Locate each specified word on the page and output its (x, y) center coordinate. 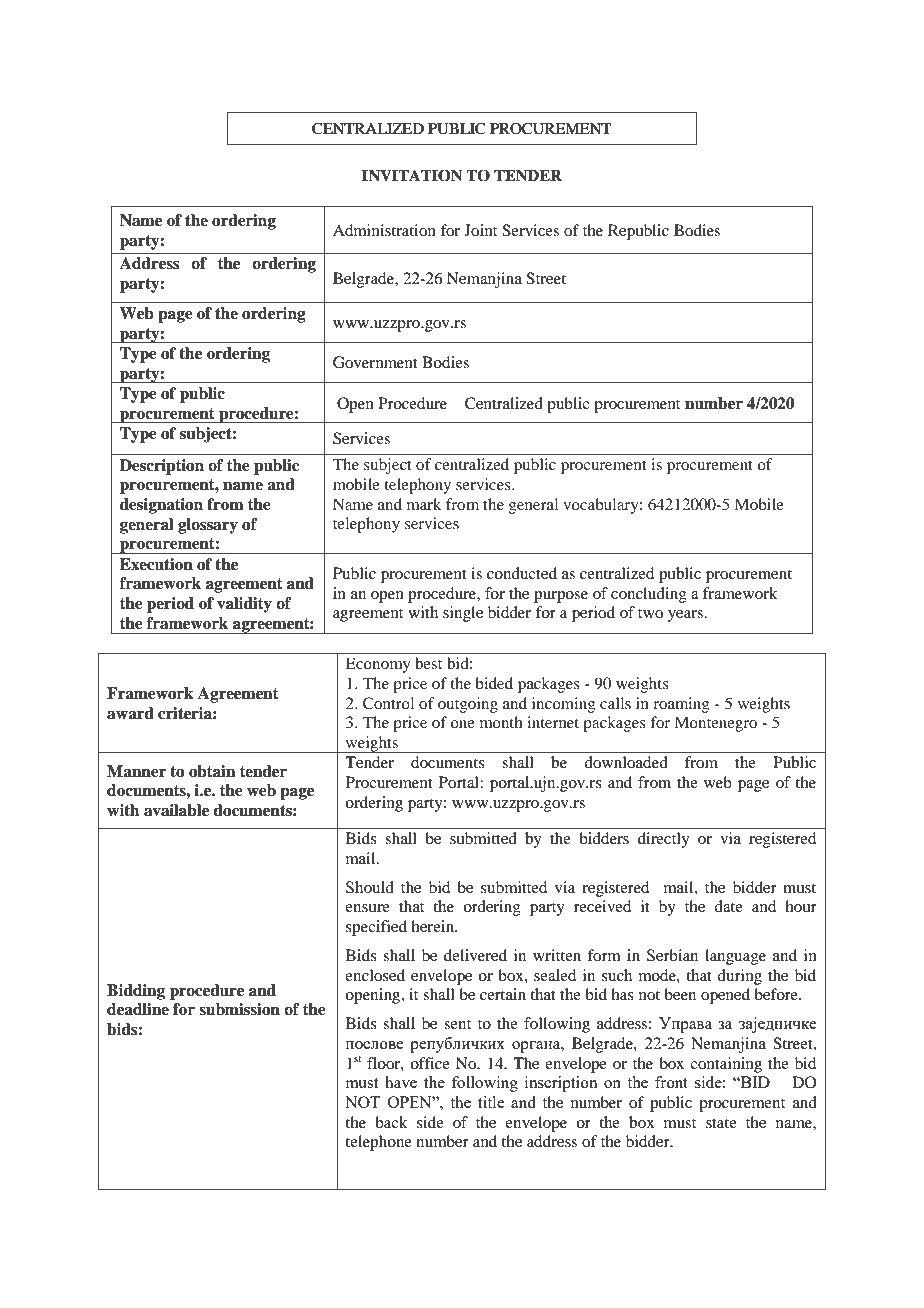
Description (162, 467)
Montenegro (716, 724)
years (687, 616)
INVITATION (412, 175)
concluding (649, 595)
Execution (156, 564)
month (501, 722)
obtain (212, 771)
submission (239, 1009)
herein (434, 926)
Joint (480, 230)
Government (375, 362)
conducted (522, 573)
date (728, 906)
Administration (384, 230)
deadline (138, 1009)
